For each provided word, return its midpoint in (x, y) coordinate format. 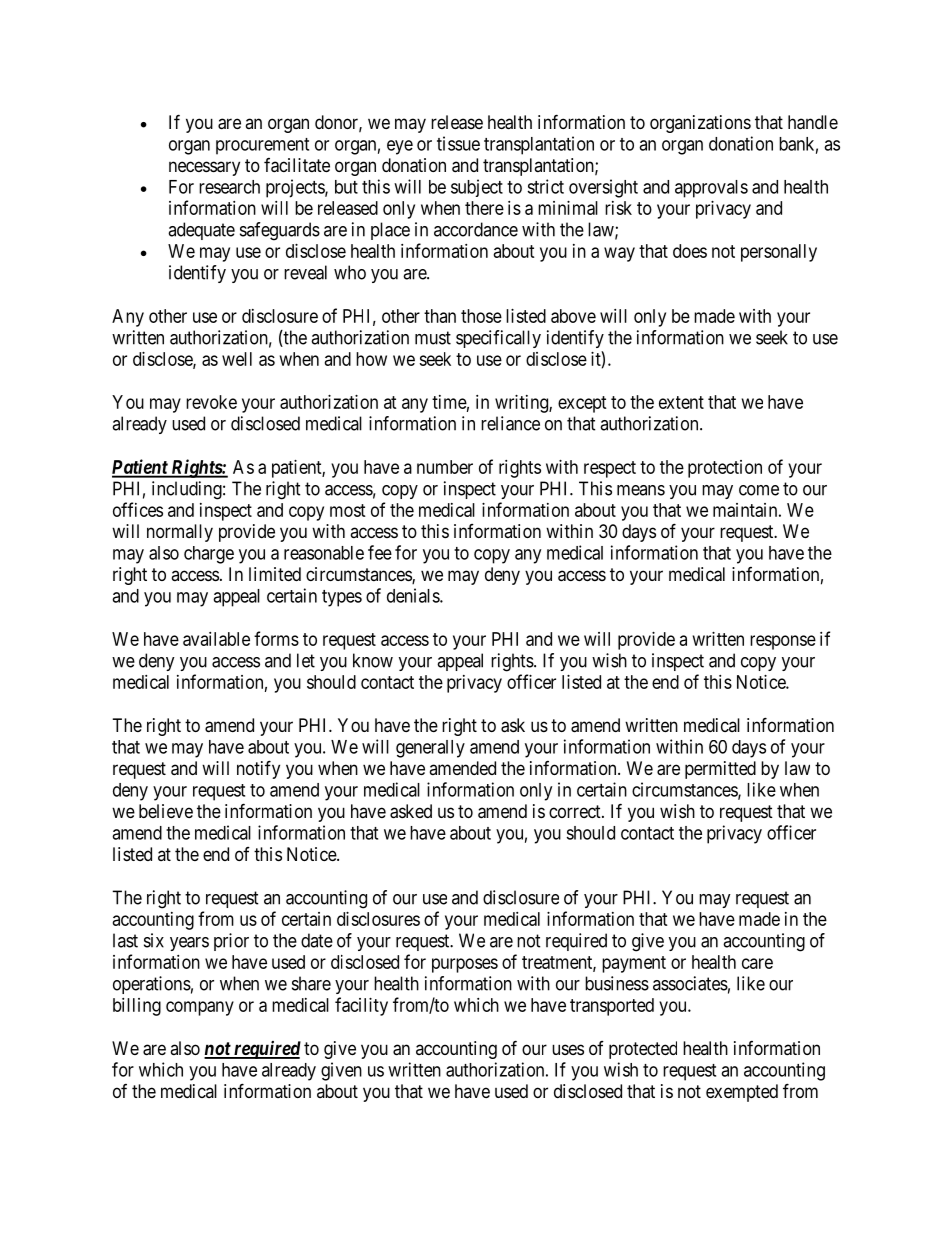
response (783, 642)
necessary (204, 168)
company (200, 1008)
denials (414, 595)
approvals (711, 189)
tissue (458, 143)
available (216, 639)
